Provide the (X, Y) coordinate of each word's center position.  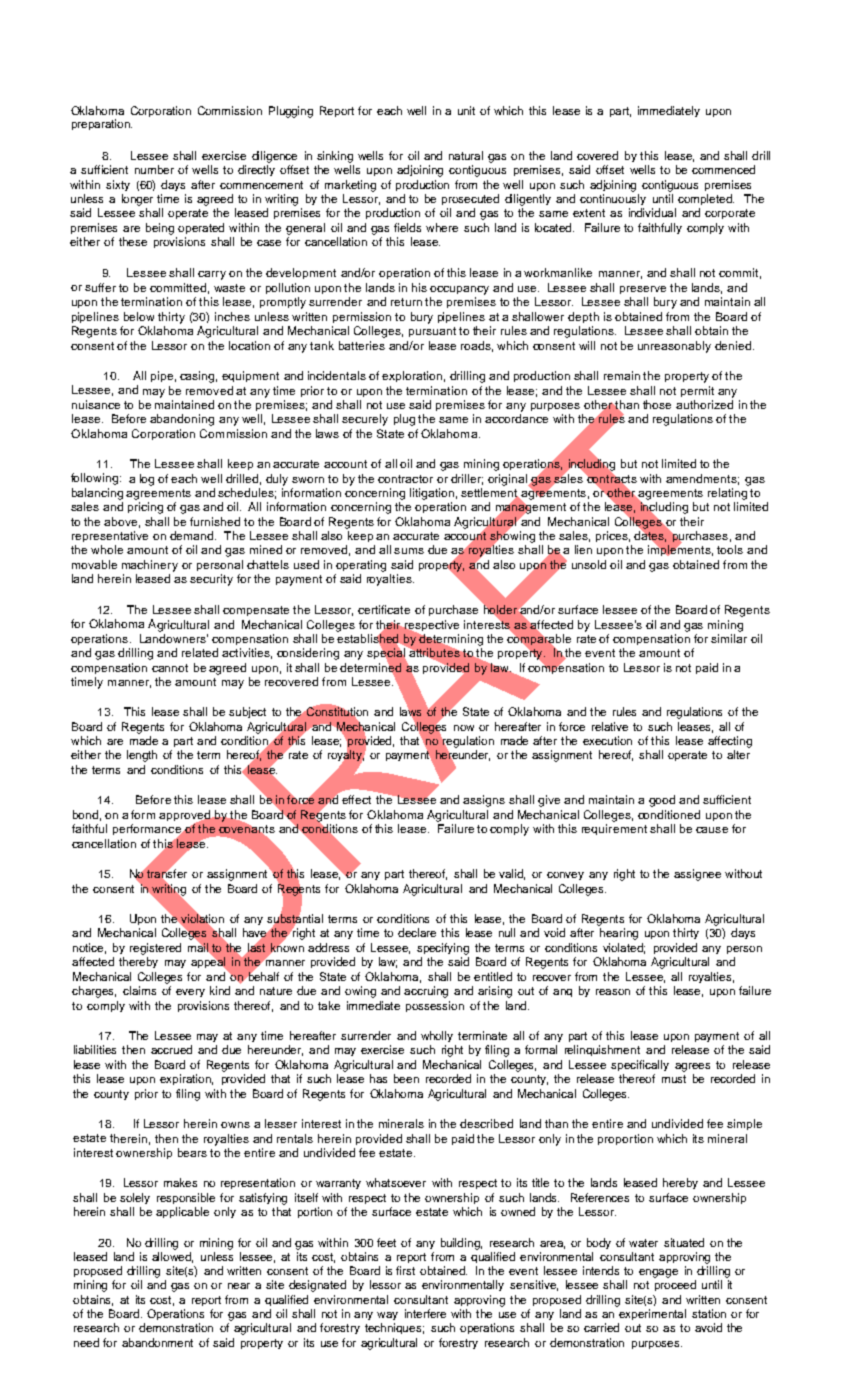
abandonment (157, 1342)
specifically (640, 1065)
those (657, 404)
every (190, 993)
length (142, 756)
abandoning (182, 420)
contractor (405, 479)
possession (435, 1006)
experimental (652, 1314)
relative (610, 726)
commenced (723, 169)
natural (466, 155)
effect (356, 799)
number (154, 169)
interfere (425, 1313)
